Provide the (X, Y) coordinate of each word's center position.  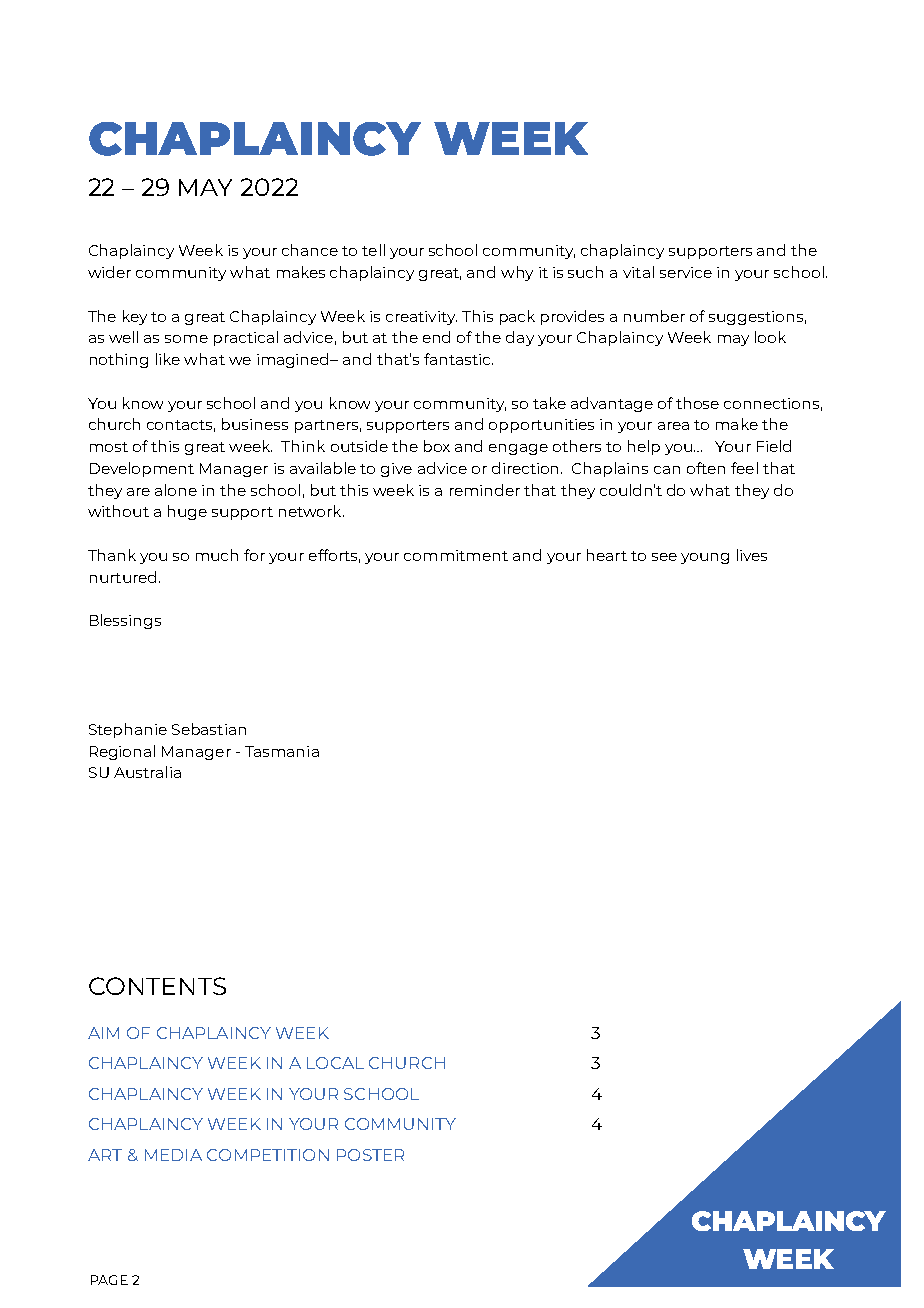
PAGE (109, 1280)
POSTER (370, 1155)
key (135, 317)
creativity (421, 318)
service (686, 272)
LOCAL (335, 1063)
